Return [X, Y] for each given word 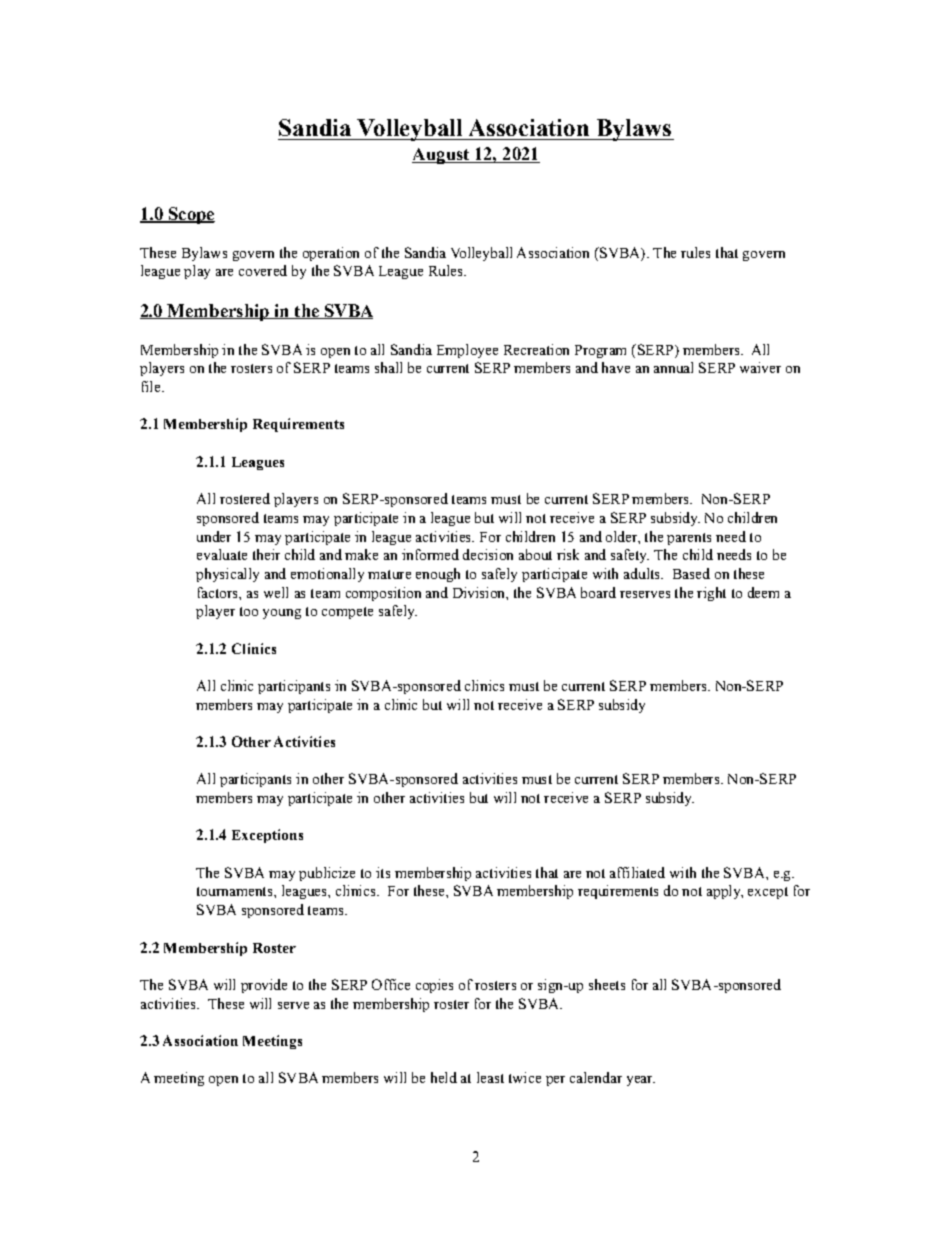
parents [689, 539]
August [442, 156]
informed [430, 554]
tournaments [236, 891]
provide [264, 986]
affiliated [637, 872]
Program [600, 351]
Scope [191, 215]
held [444, 1077]
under [214, 536]
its [383, 872]
